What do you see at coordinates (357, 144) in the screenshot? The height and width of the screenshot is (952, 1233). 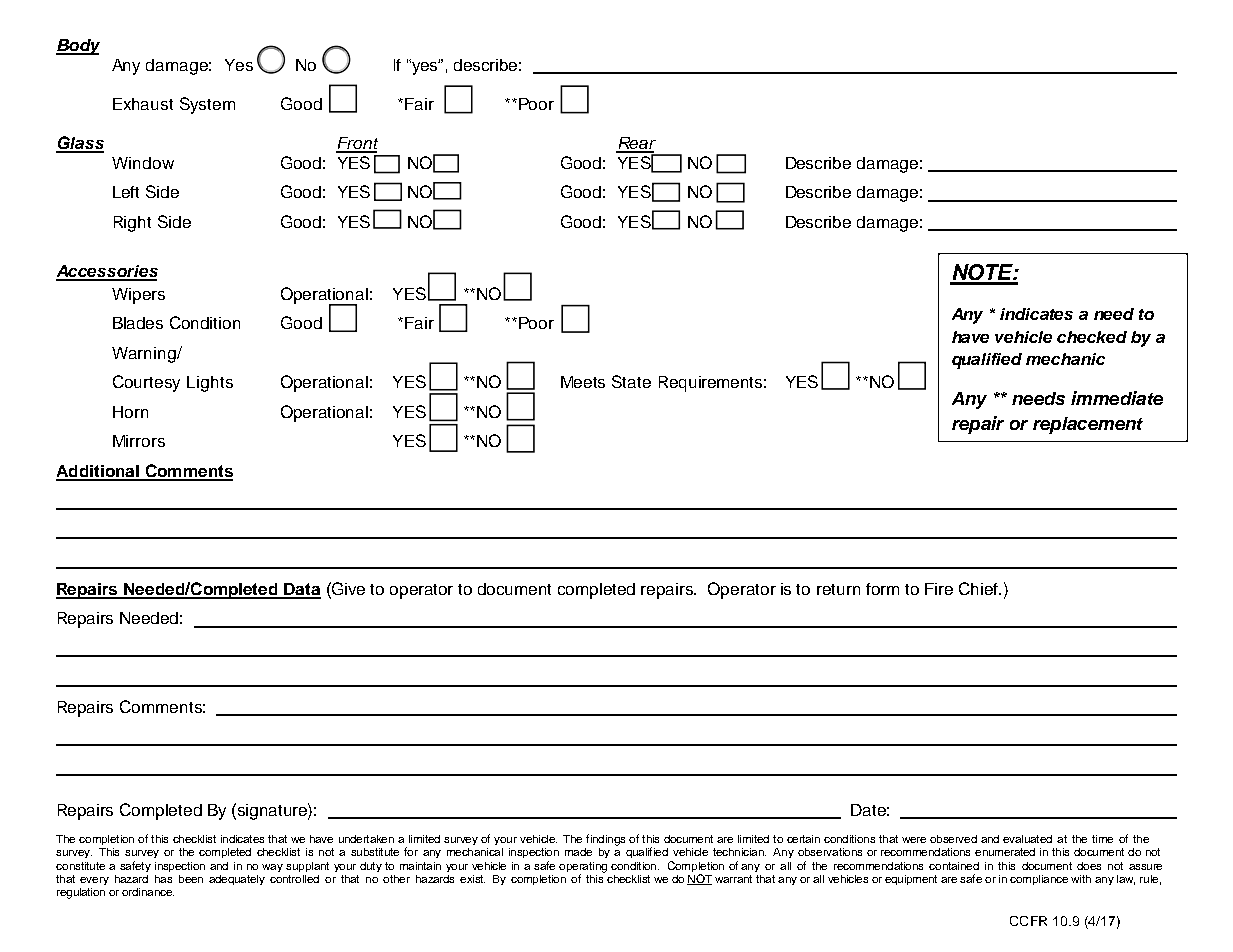 I see `Front` at bounding box center [357, 144].
